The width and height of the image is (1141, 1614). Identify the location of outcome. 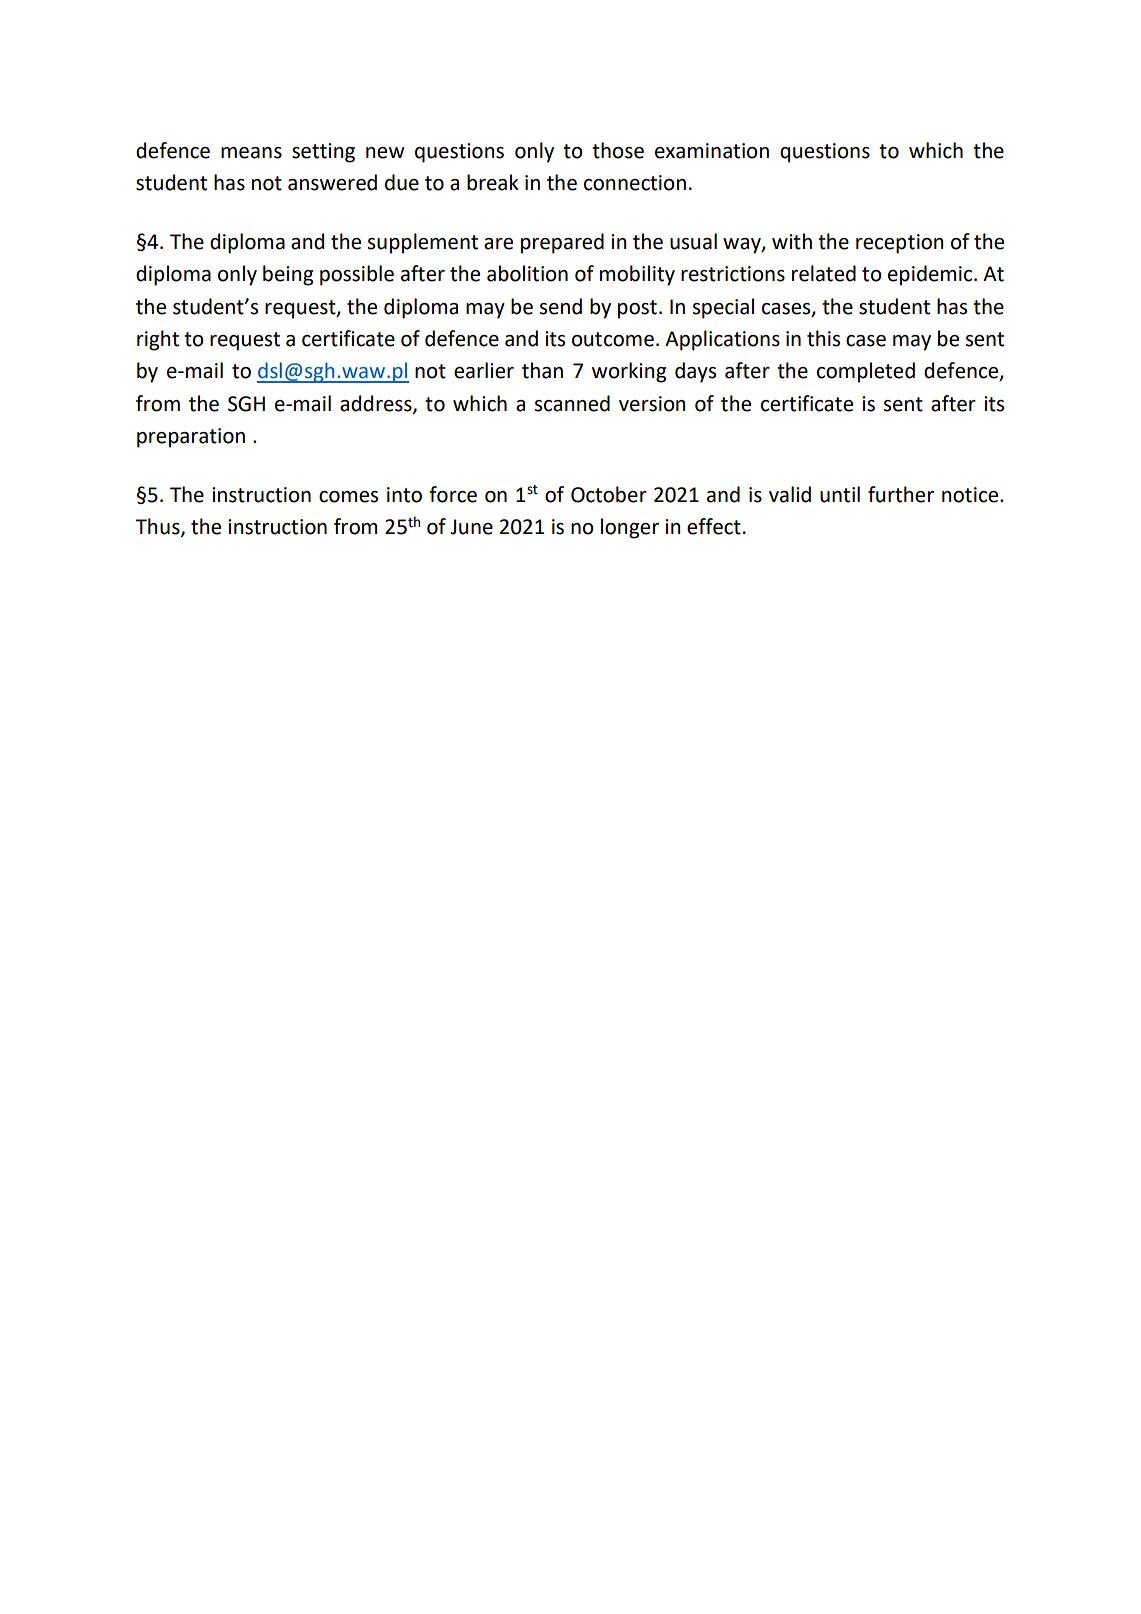
(613, 339).
